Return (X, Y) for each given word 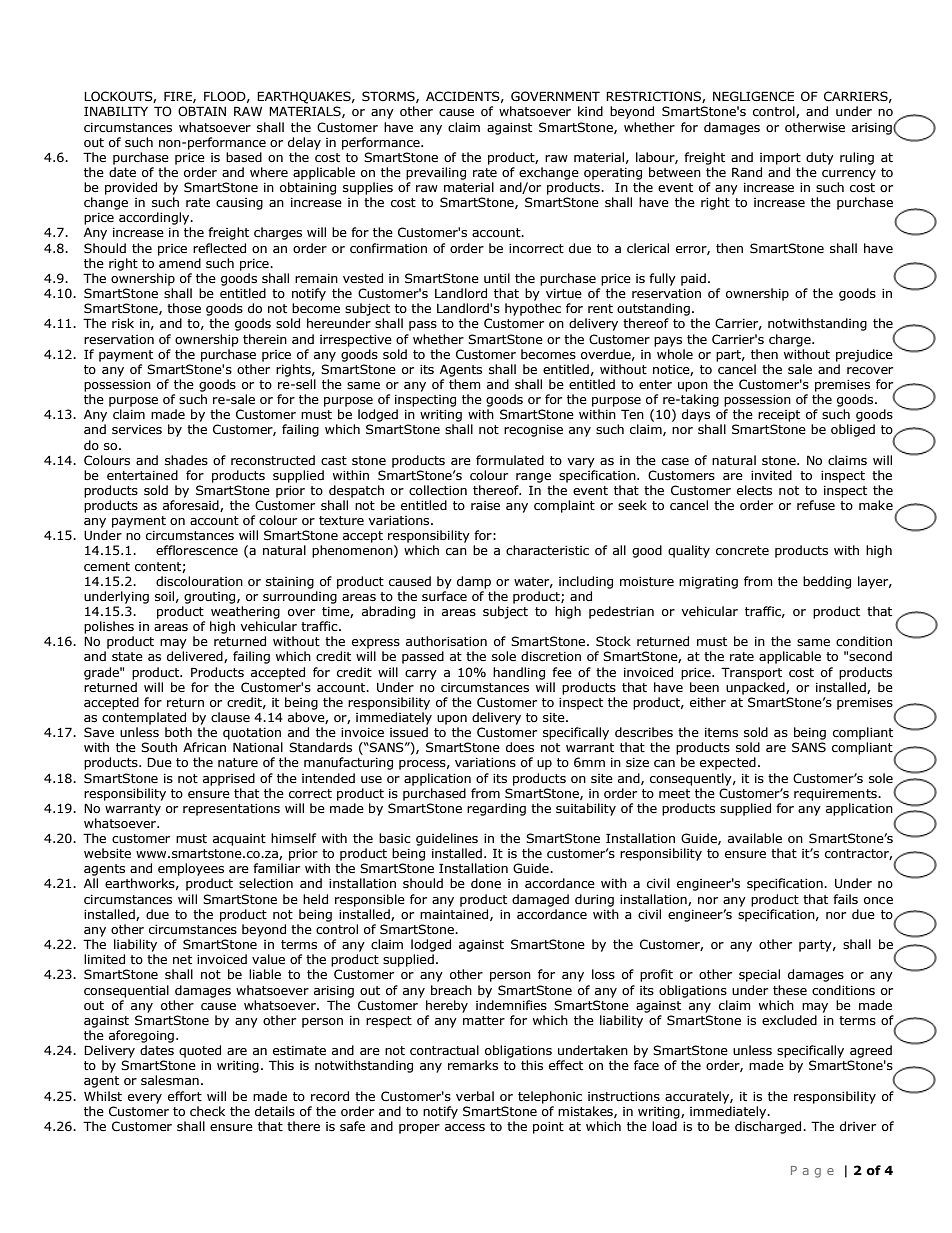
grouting (211, 598)
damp (474, 582)
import (780, 159)
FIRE (179, 97)
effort (185, 1096)
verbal (475, 1096)
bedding (827, 582)
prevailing (436, 173)
